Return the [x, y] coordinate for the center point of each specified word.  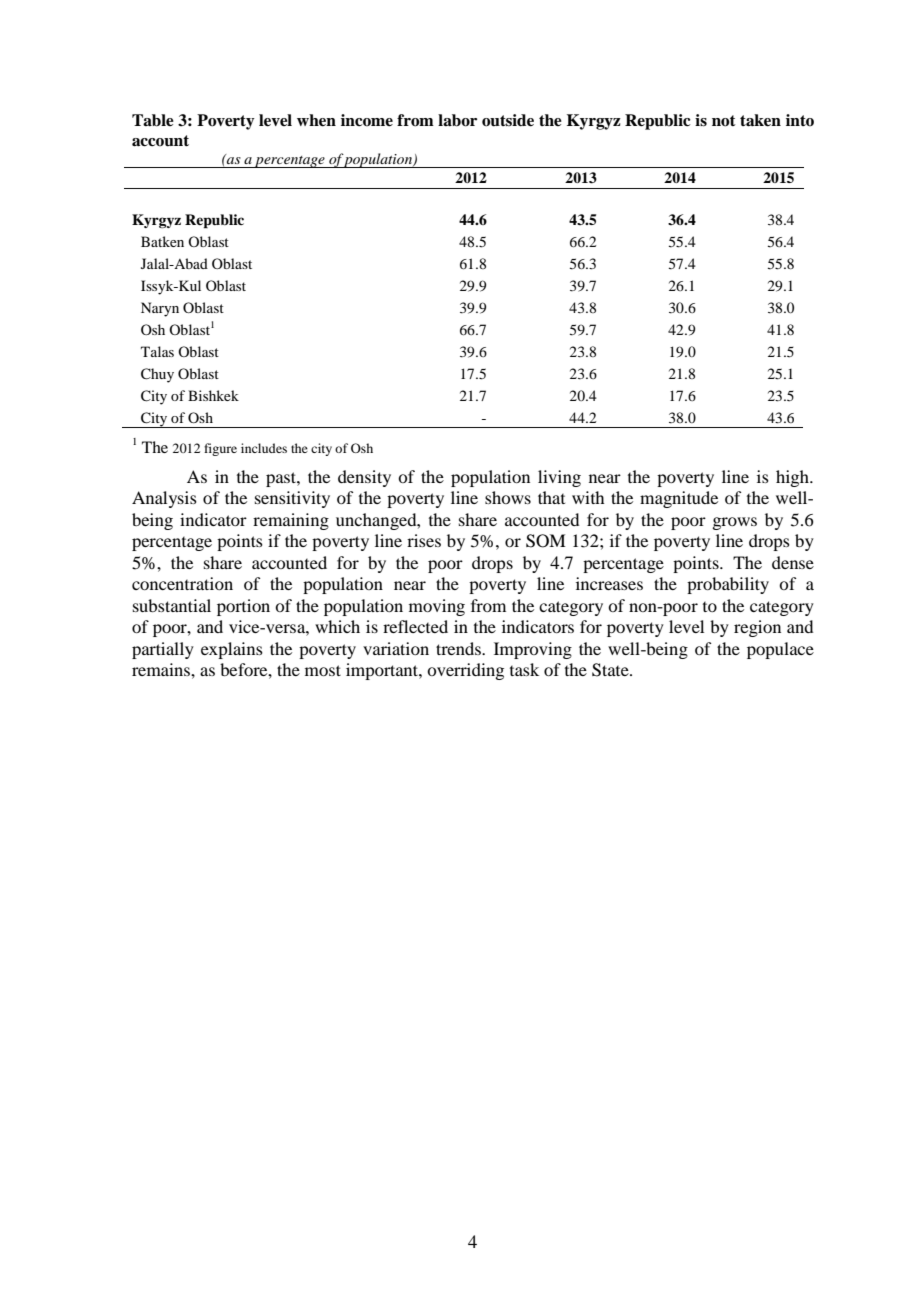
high [793, 478]
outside [508, 120]
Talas [157, 351]
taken [760, 120]
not [724, 121]
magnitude [679, 499]
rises [424, 540]
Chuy [157, 375]
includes [264, 448]
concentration [182, 583]
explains [232, 650]
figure [220, 449]
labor [457, 120]
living [559, 478]
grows [734, 523]
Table [153, 120]
